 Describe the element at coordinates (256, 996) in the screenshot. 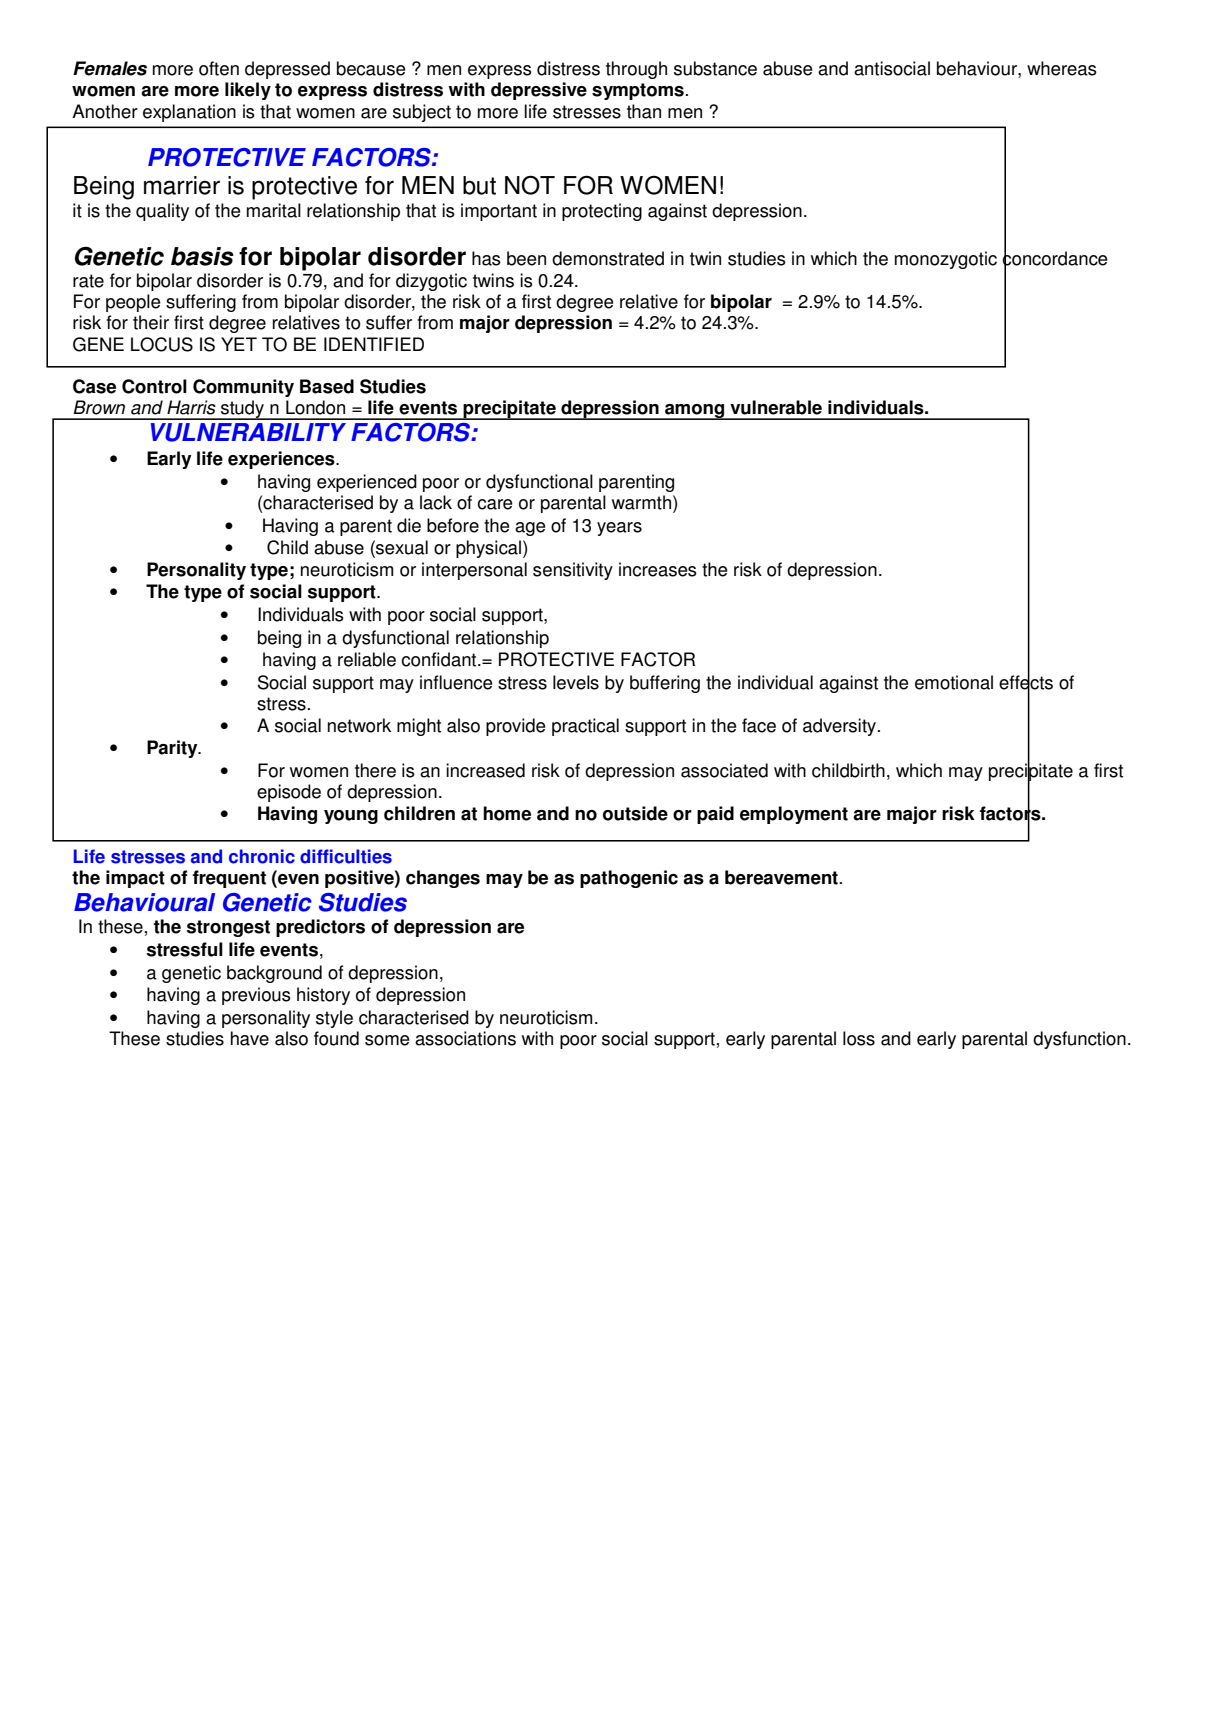

I see `previous` at that location.
